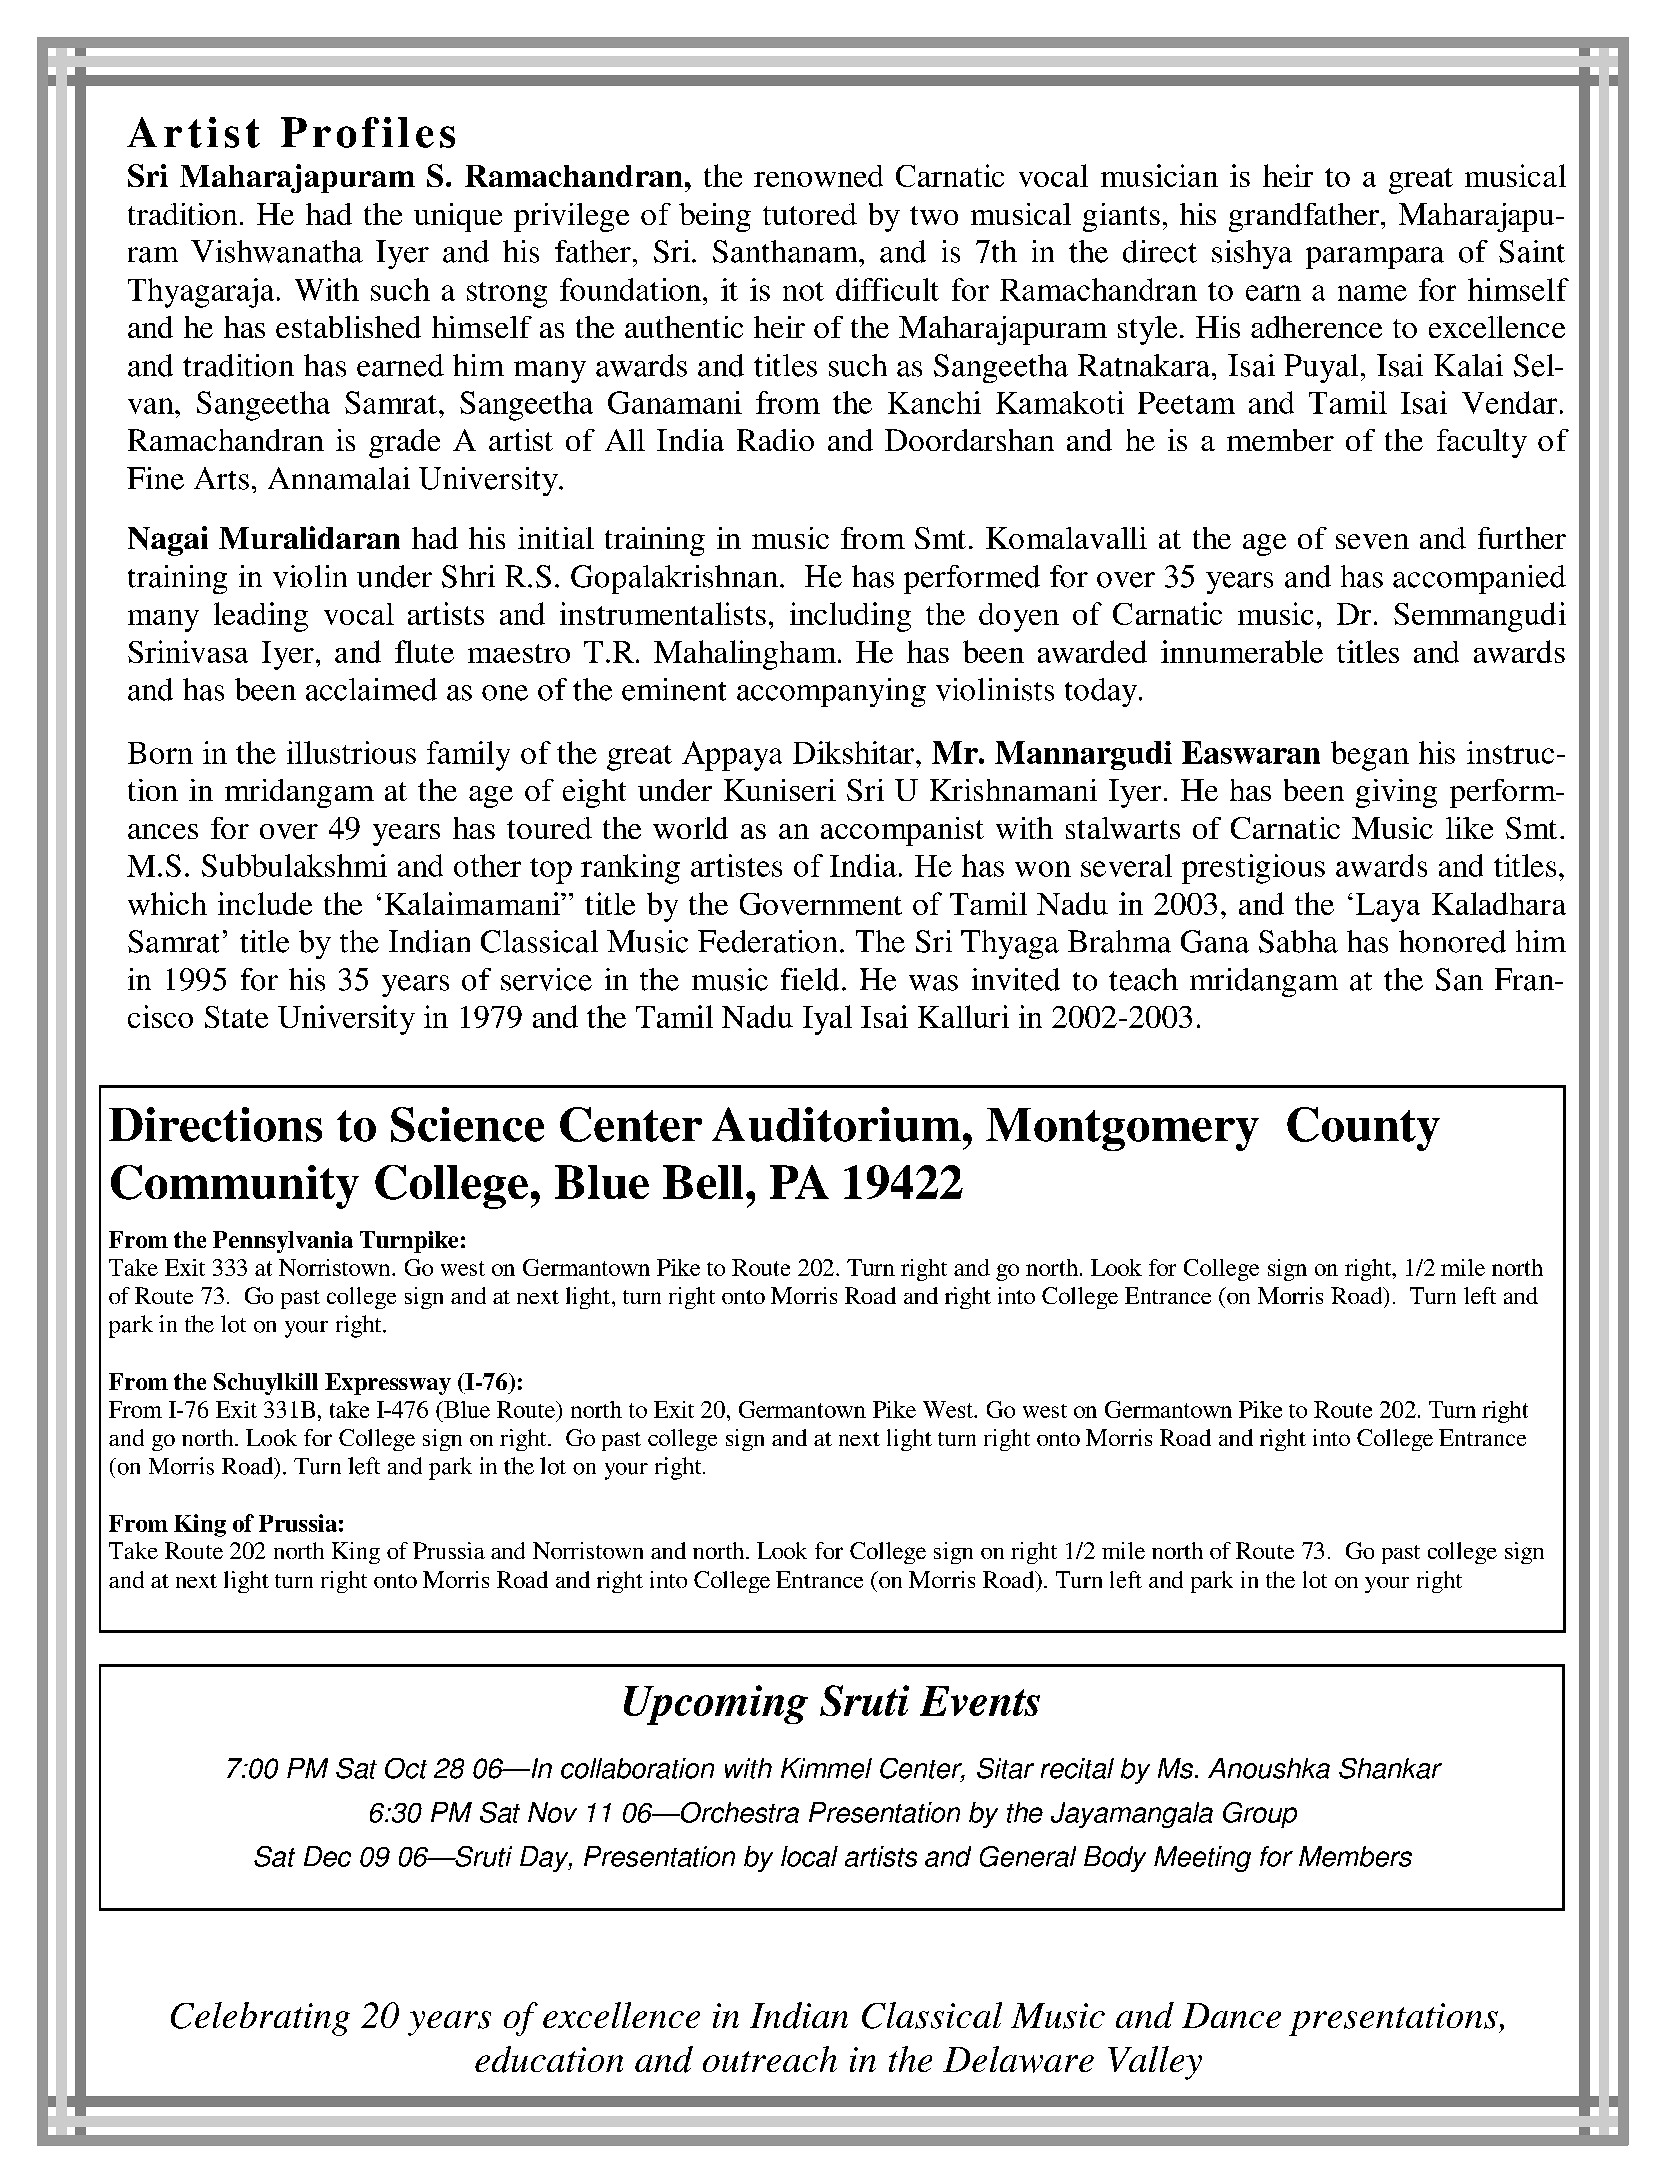 Image resolution: width=1677 pixels, height=2170 pixels. What do you see at coordinates (1231, 2015) in the document?
I see `Dance` at bounding box center [1231, 2015].
